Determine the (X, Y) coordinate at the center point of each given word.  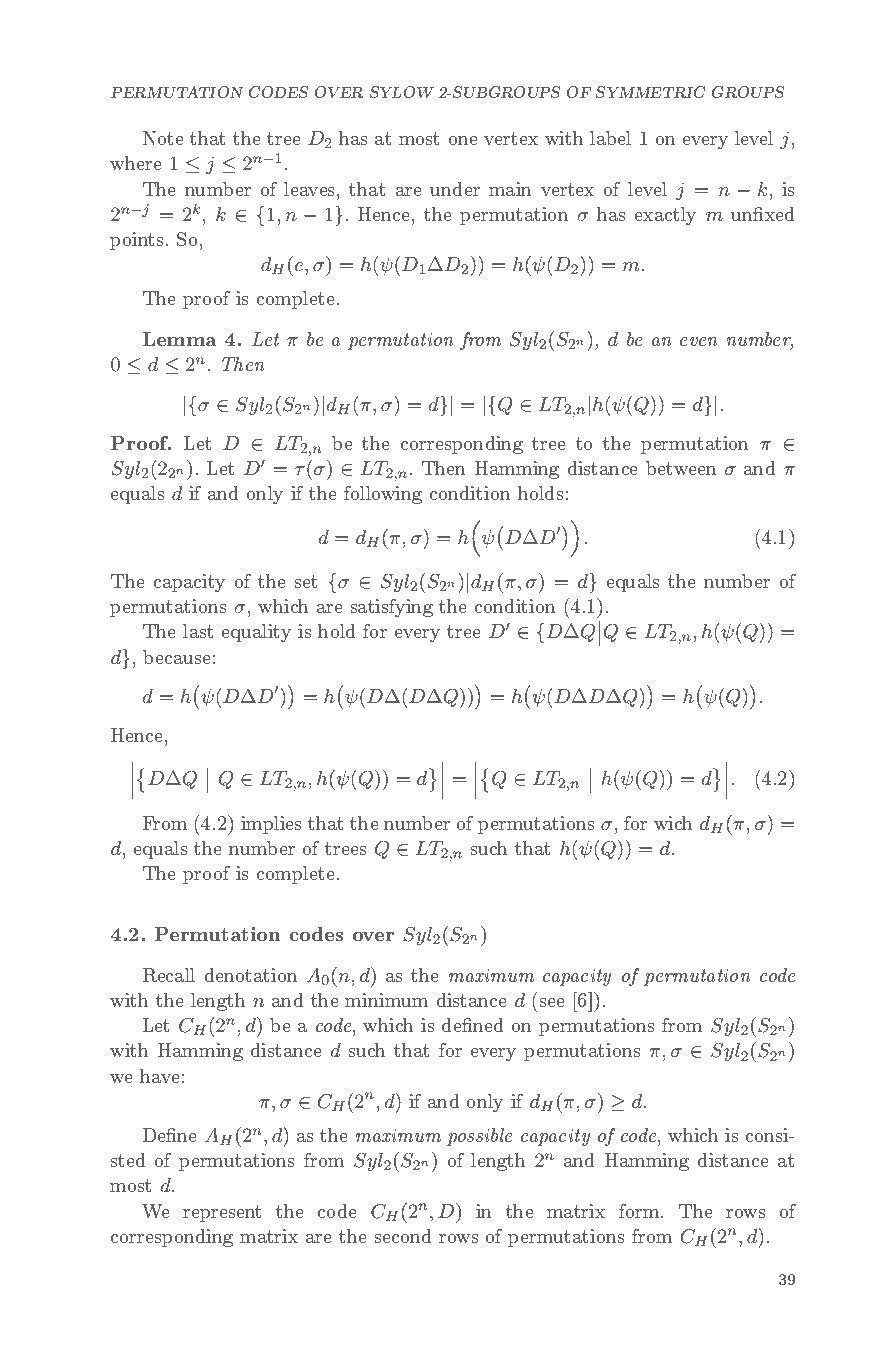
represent (222, 1213)
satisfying (392, 608)
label (610, 138)
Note (163, 138)
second (403, 1236)
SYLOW (402, 92)
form (640, 1211)
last (198, 631)
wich (673, 823)
